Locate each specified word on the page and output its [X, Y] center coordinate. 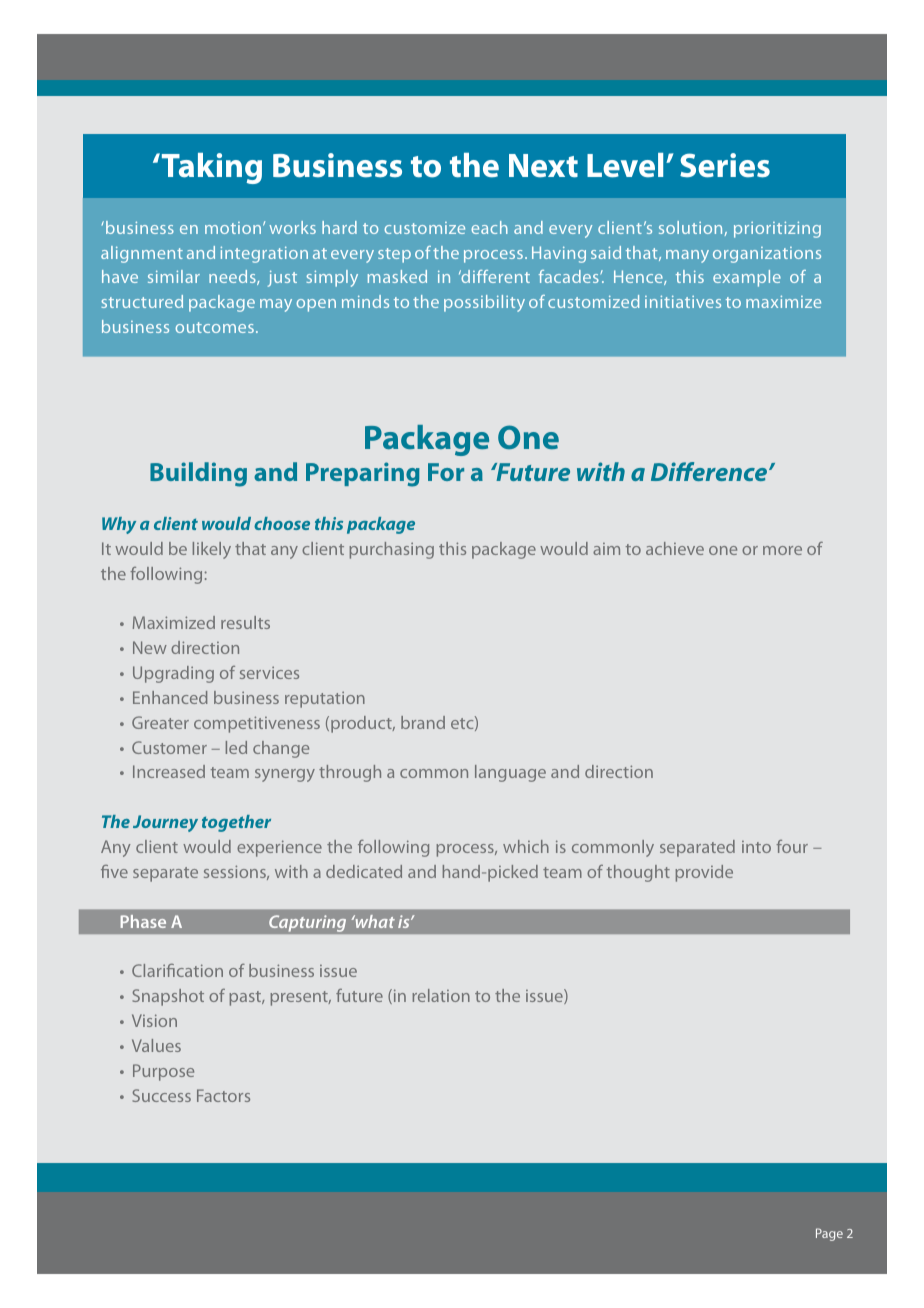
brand [423, 722]
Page [829, 1234]
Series [725, 165]
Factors [223, 1095]
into [756, 847]
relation [441, 995]
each [489, 227]
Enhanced [170, 697]
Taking [212, 168]
